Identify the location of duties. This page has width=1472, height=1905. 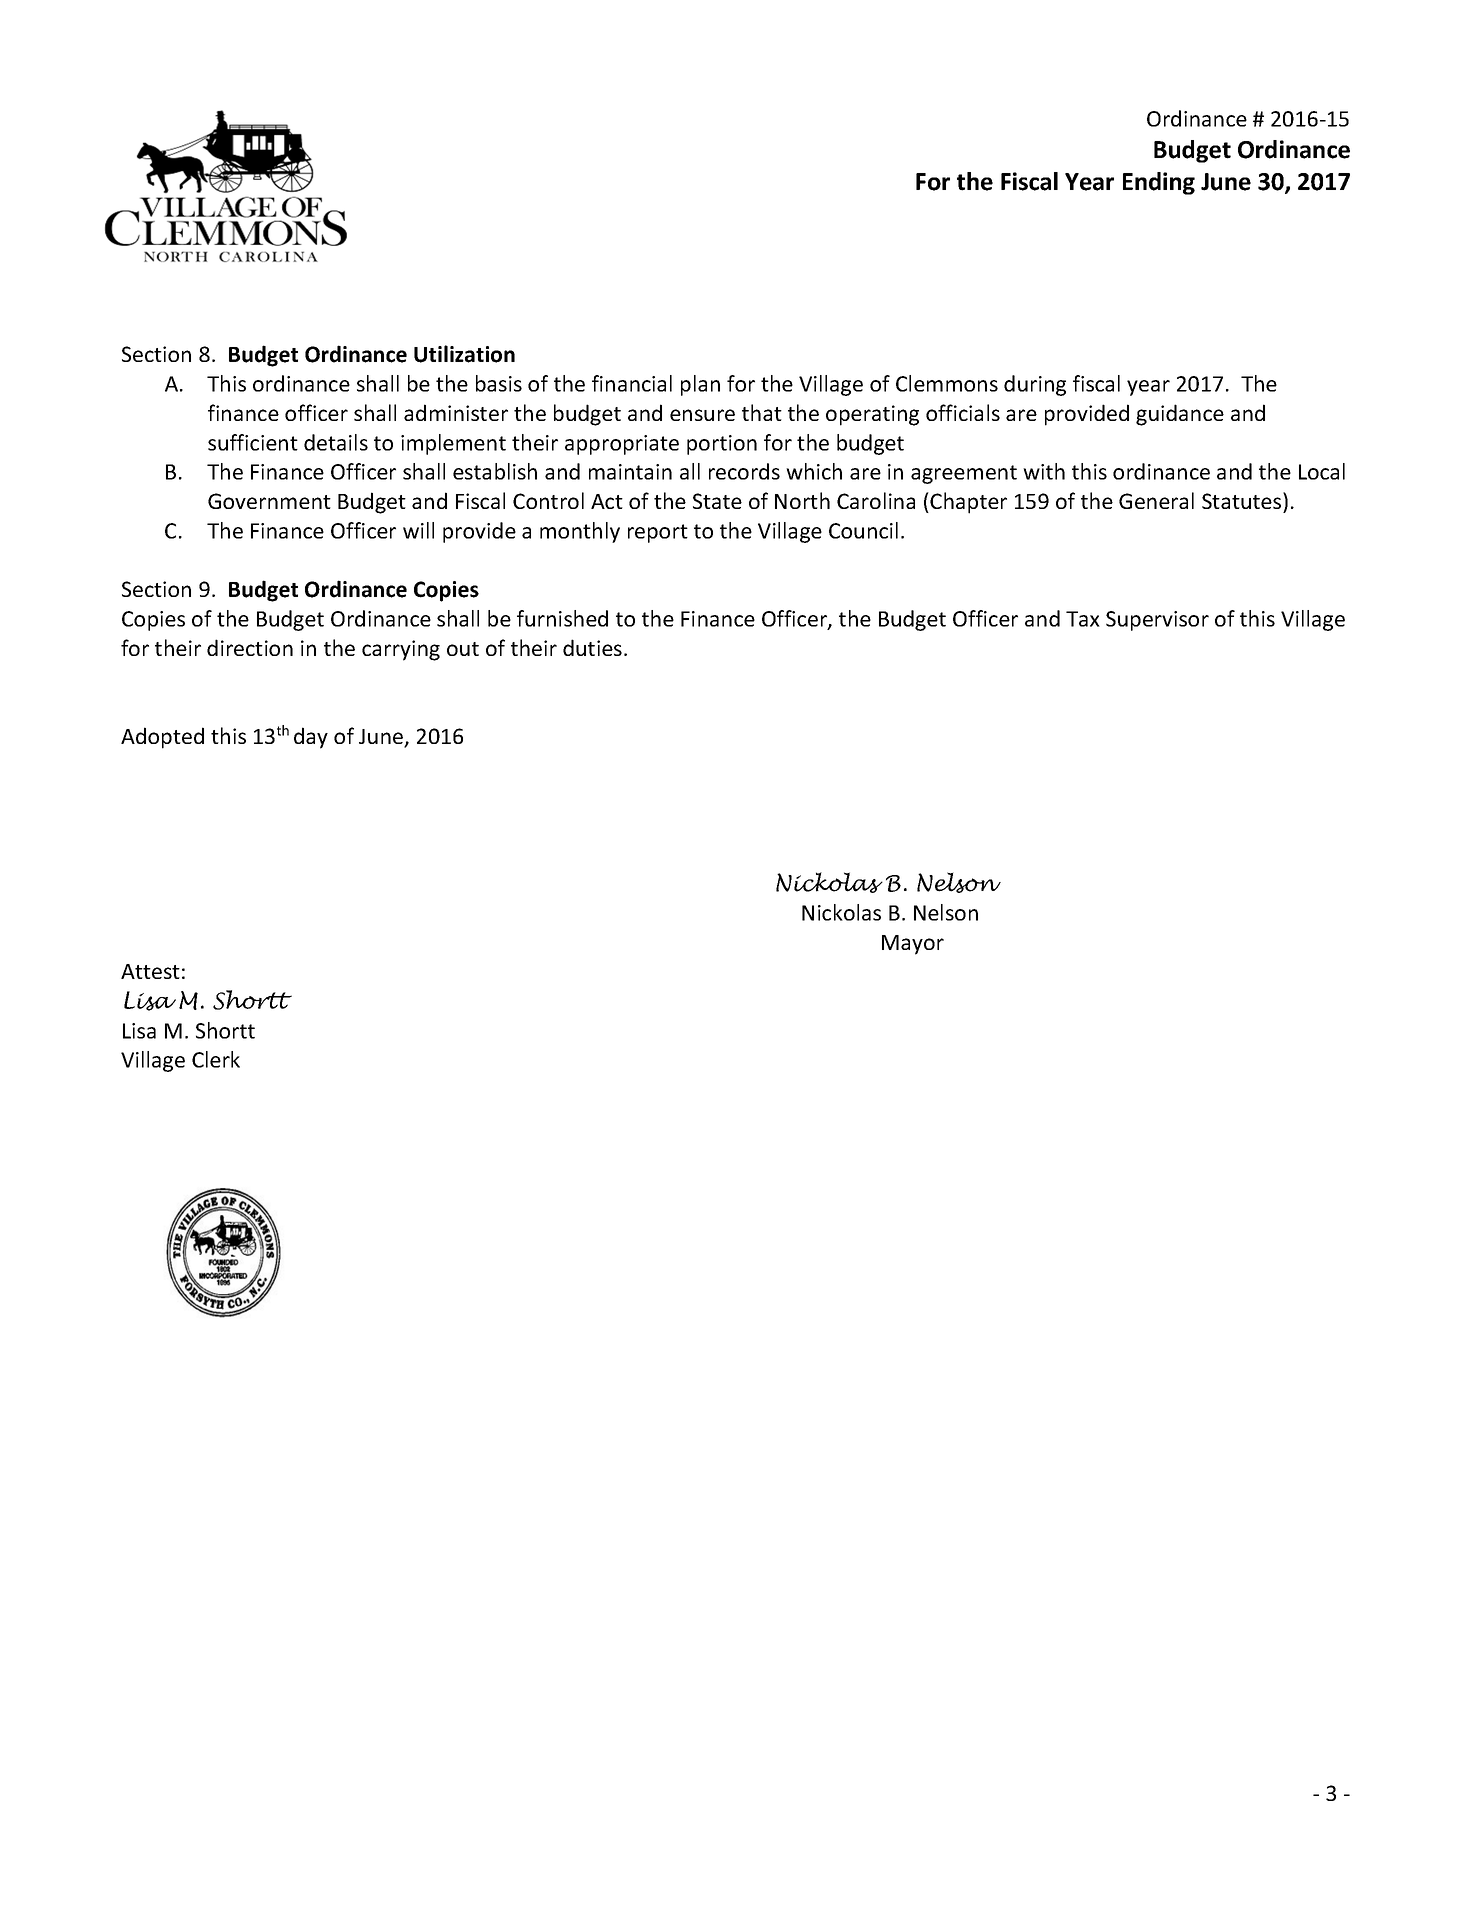
(592, 647).
